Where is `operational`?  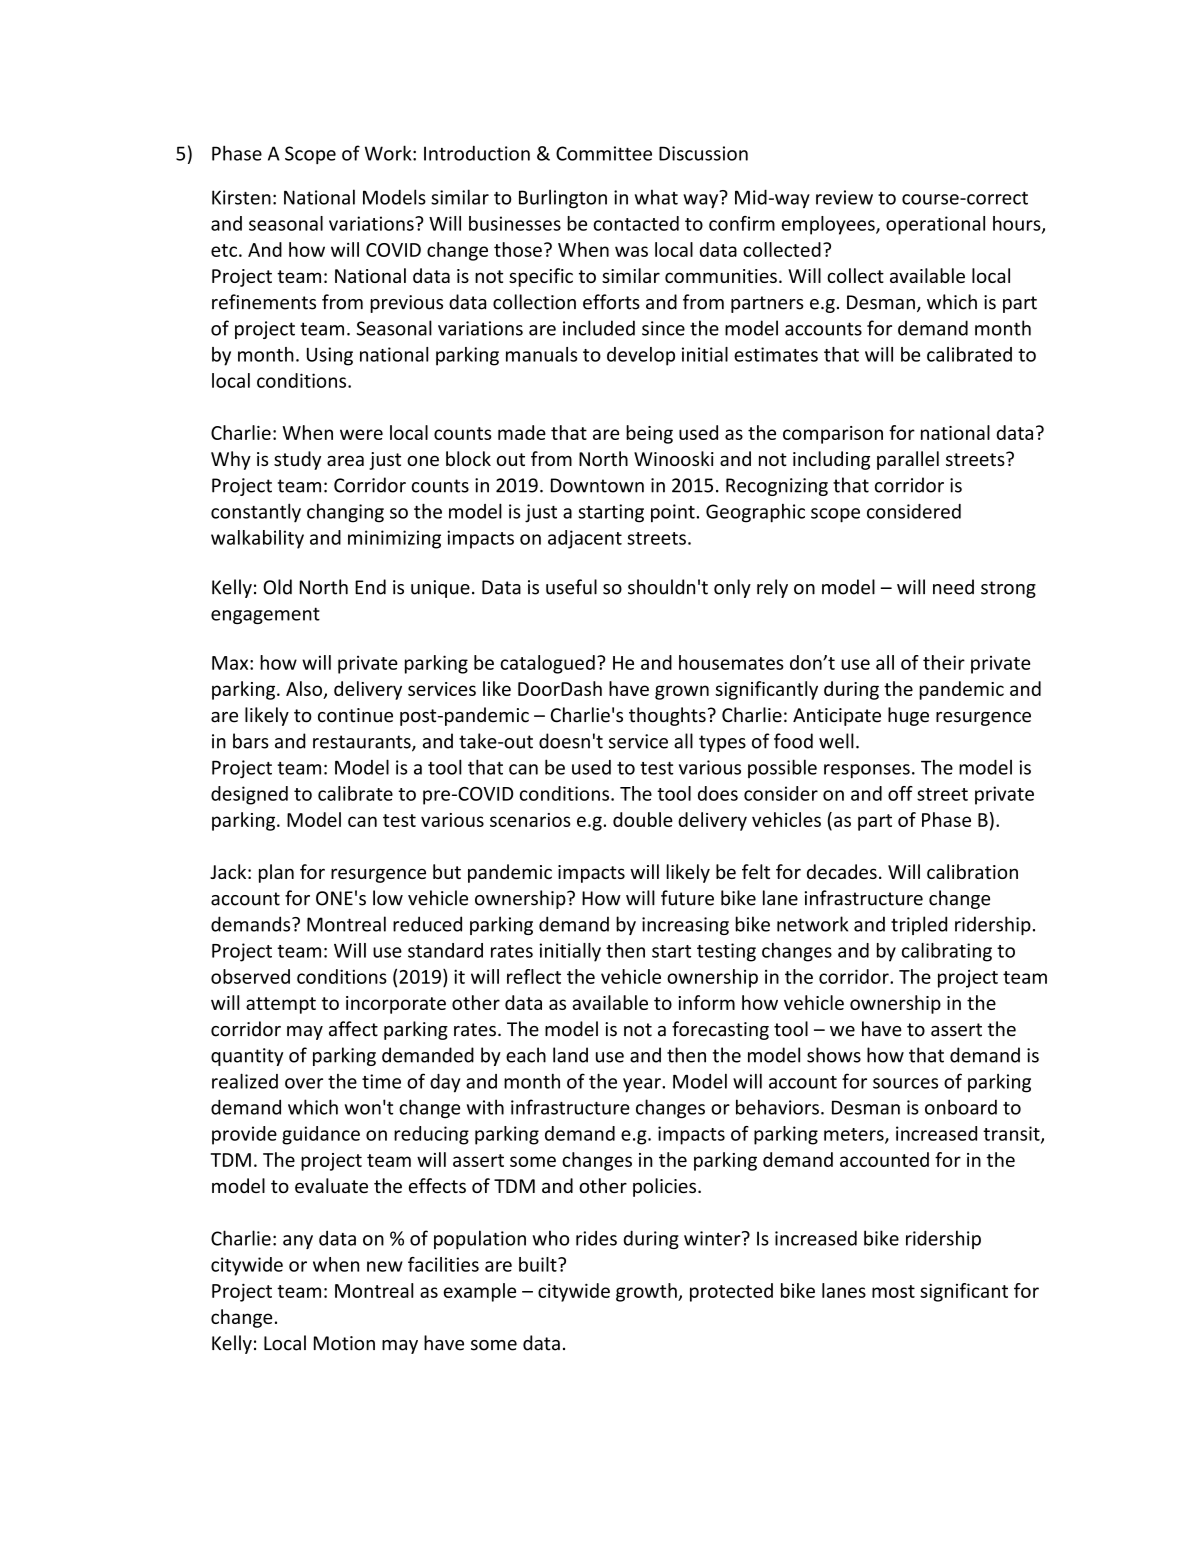
operational is located at coordinates (935, 225).
